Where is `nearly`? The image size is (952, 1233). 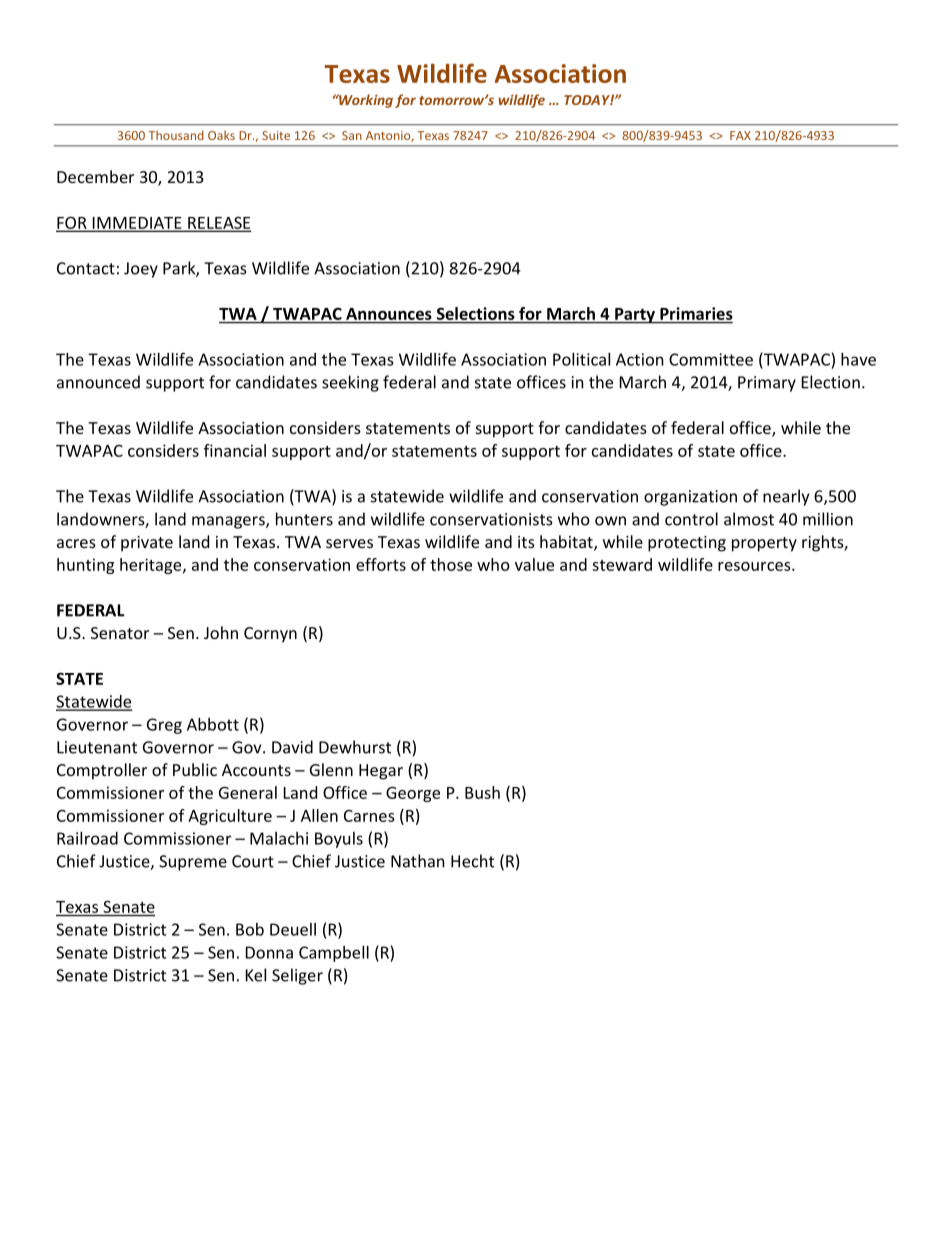
nearly is located at coordinates (786, 497).
